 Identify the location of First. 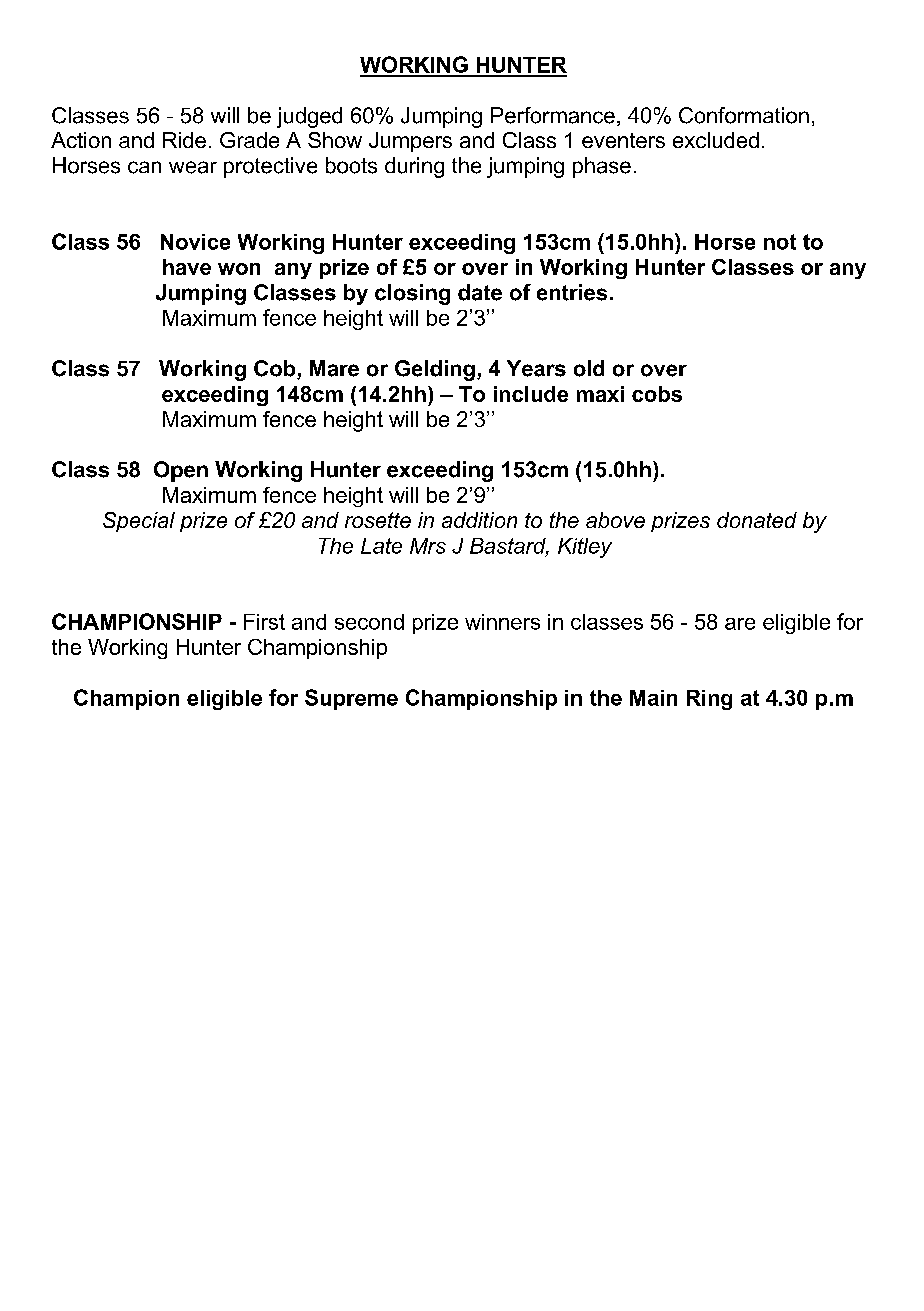
(264, 622).
